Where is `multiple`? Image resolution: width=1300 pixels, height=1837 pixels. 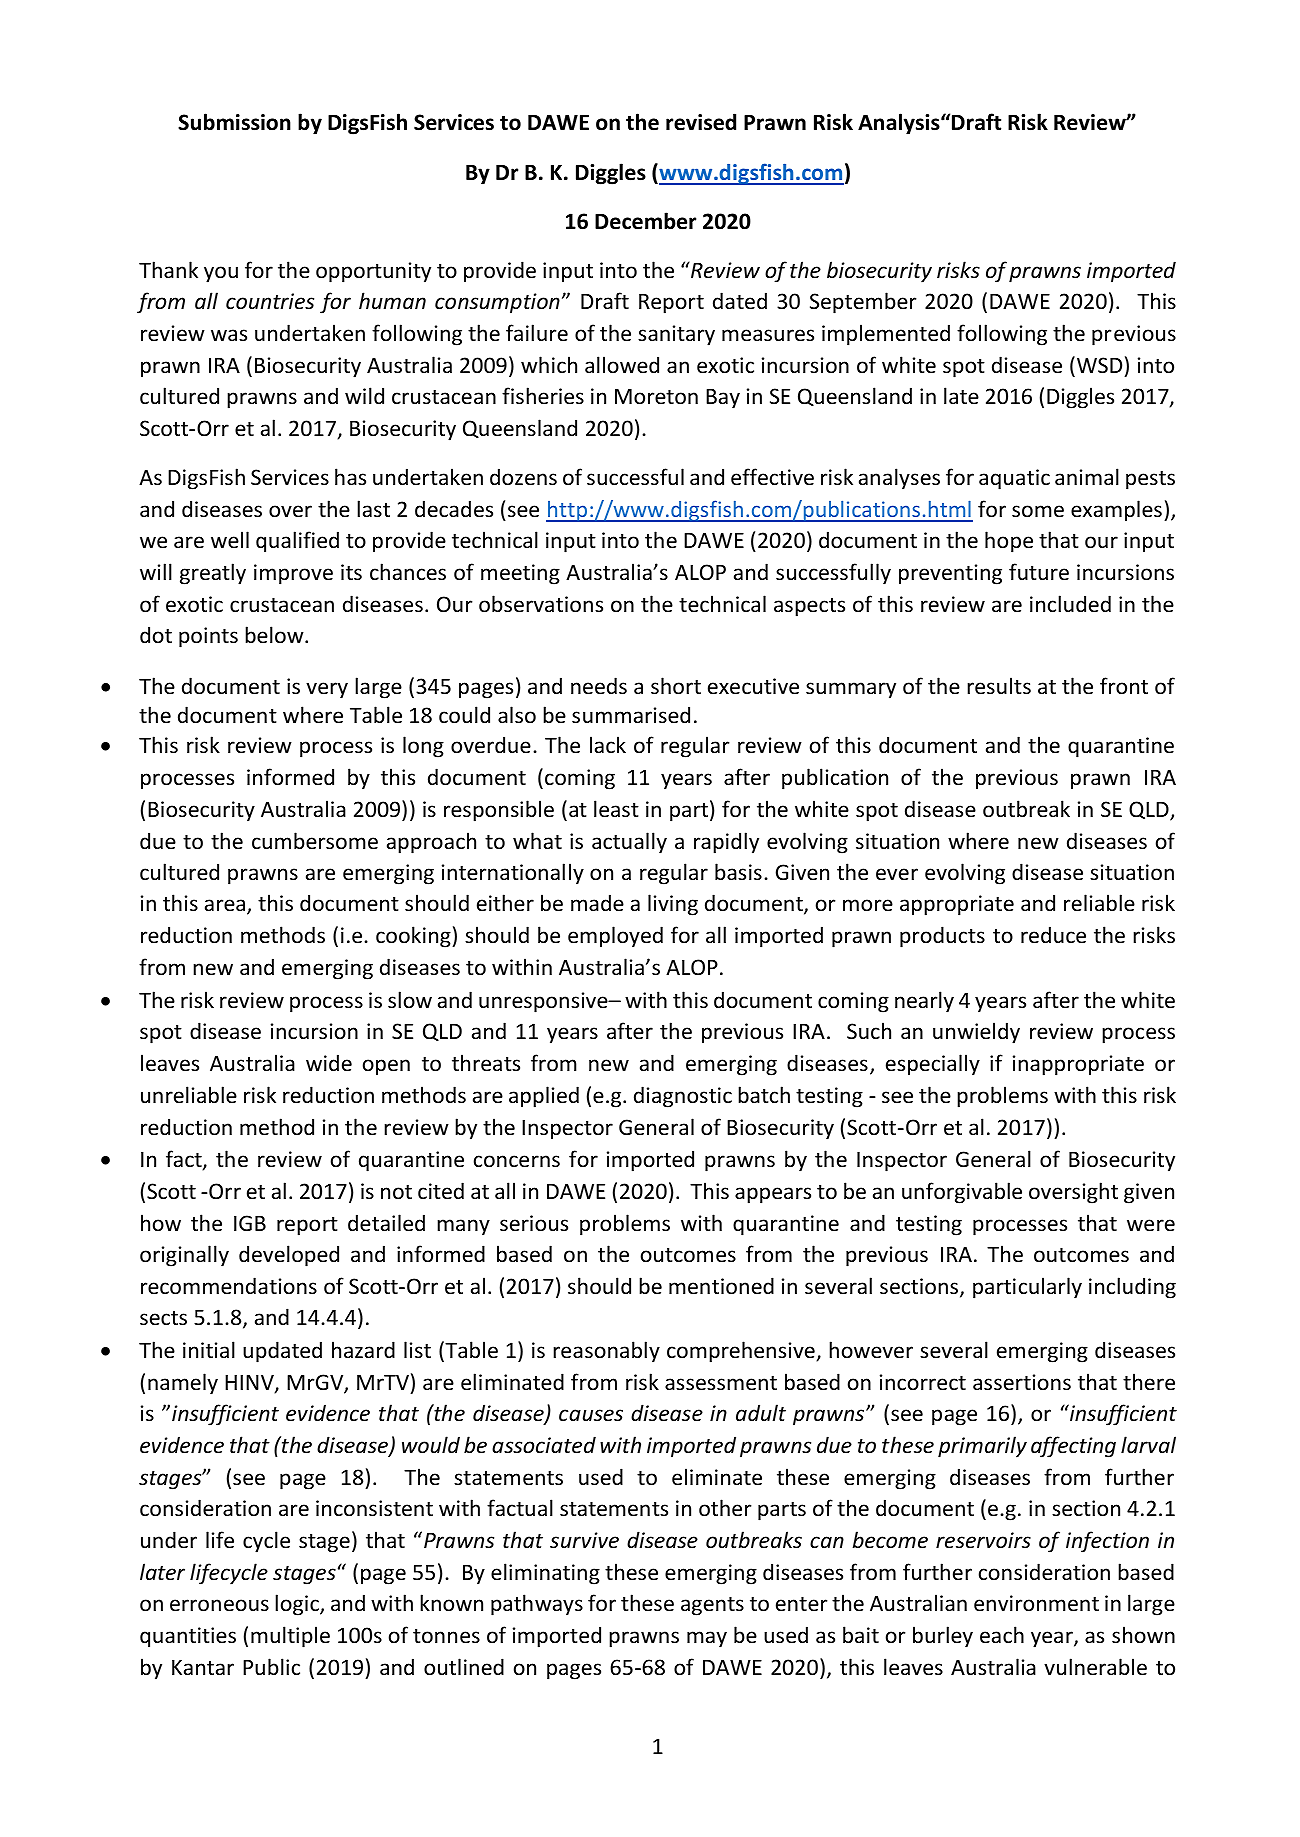
multiple is located at coordinates (290, 1637).
